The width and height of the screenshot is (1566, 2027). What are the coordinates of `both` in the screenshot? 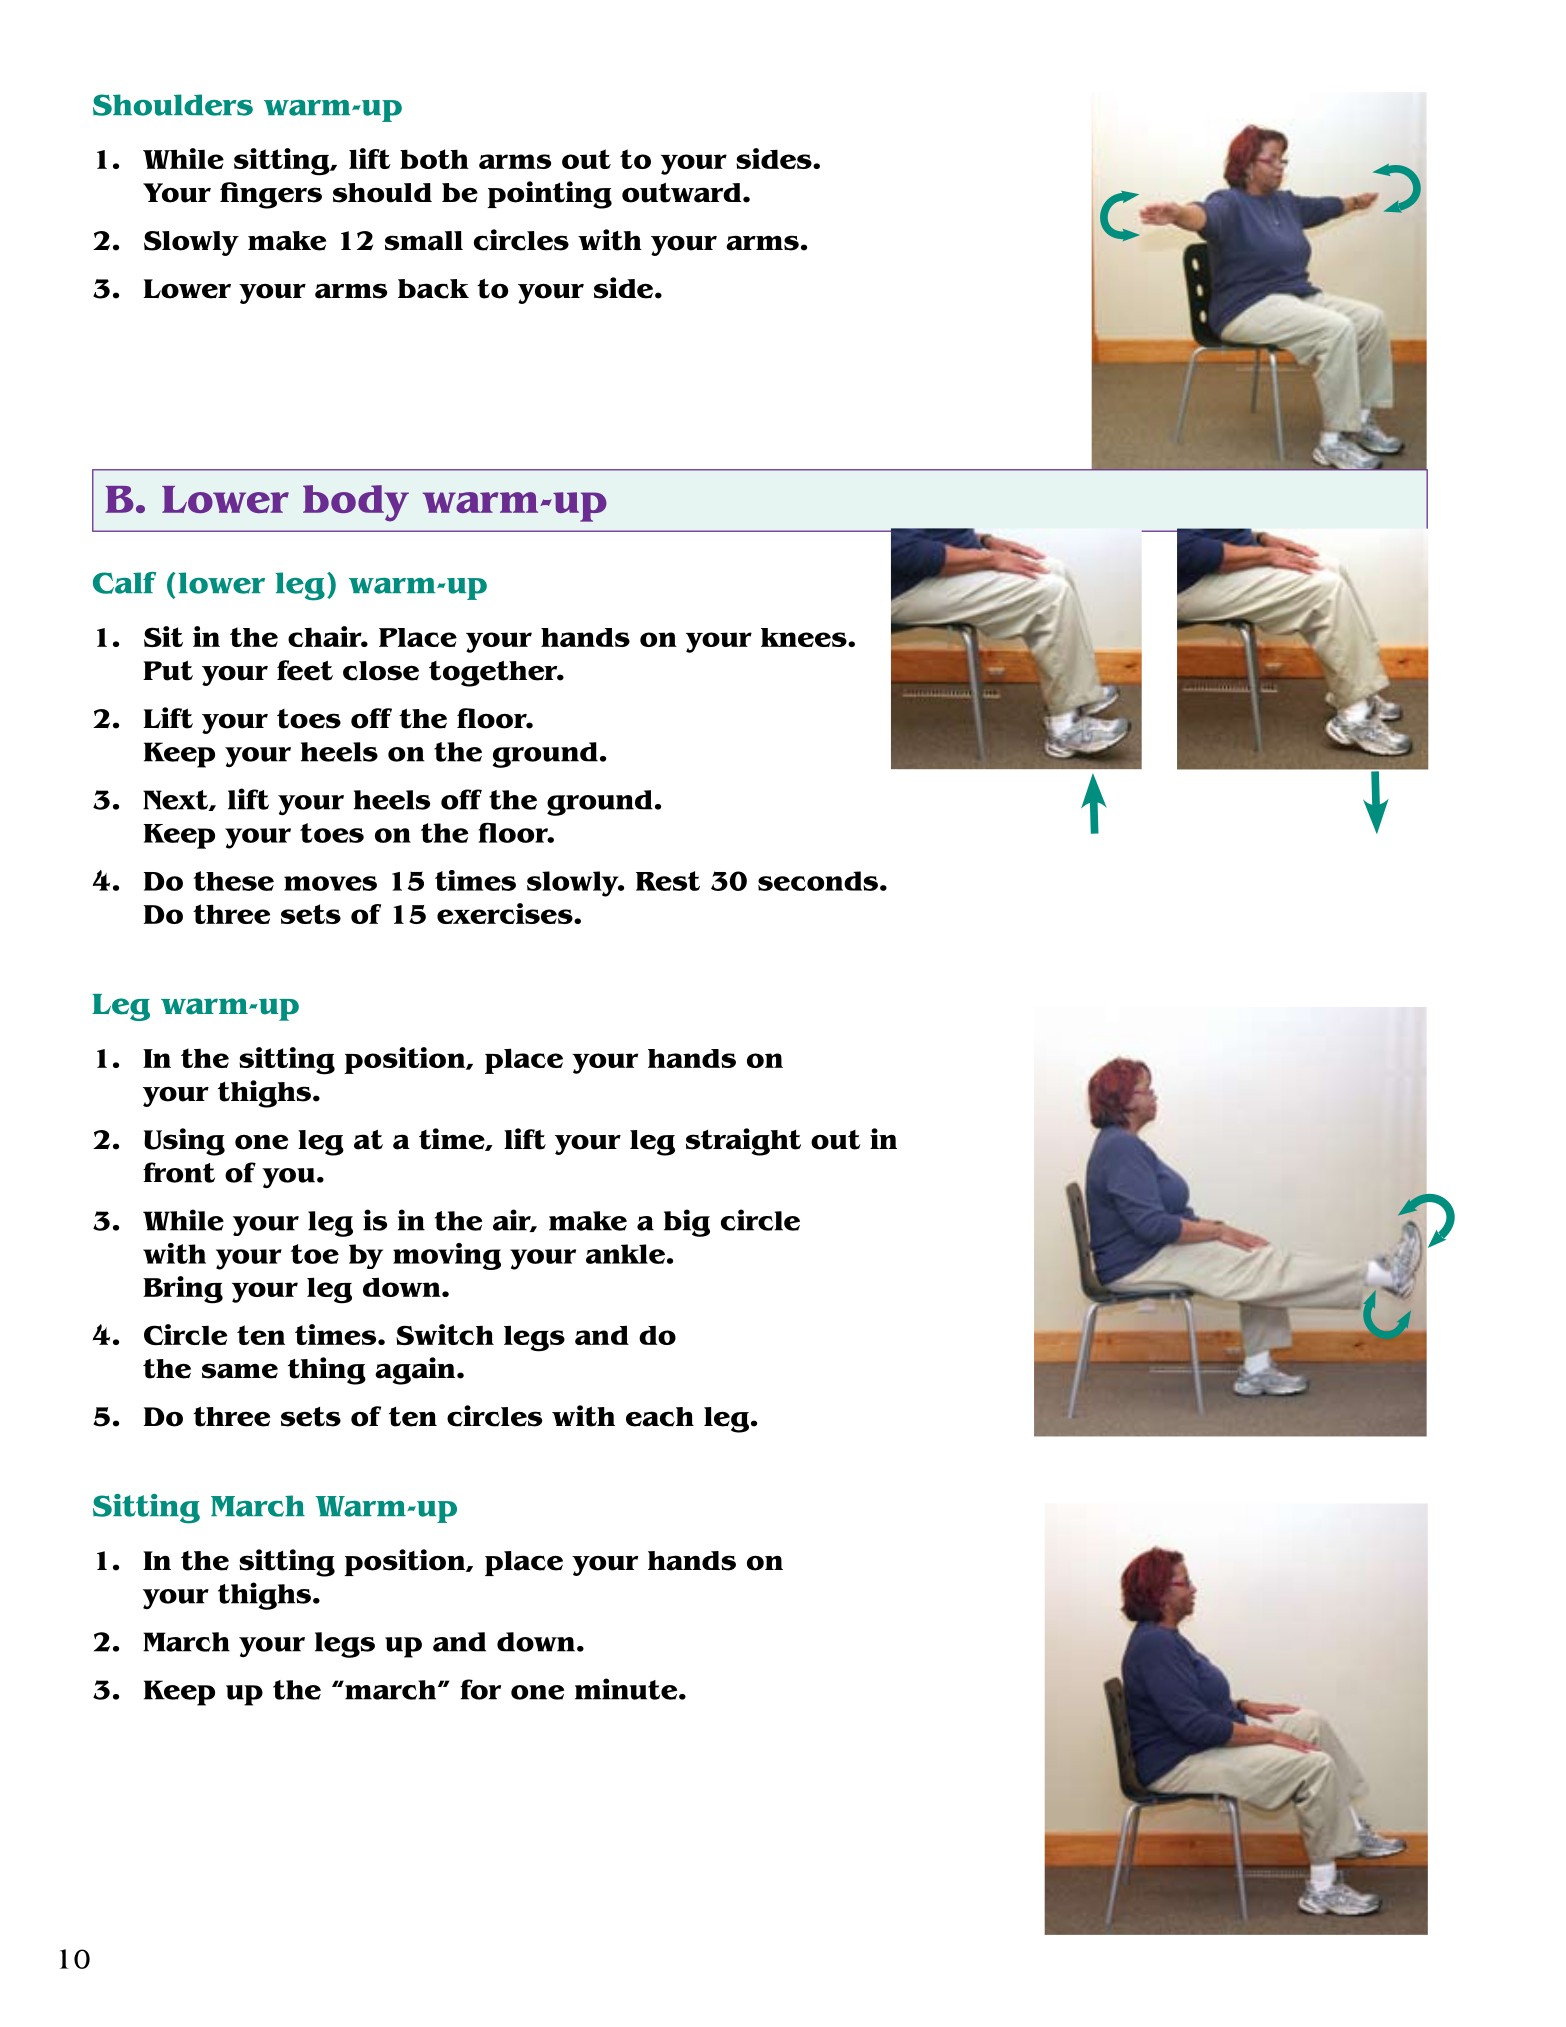 It's located at (434, 159).
